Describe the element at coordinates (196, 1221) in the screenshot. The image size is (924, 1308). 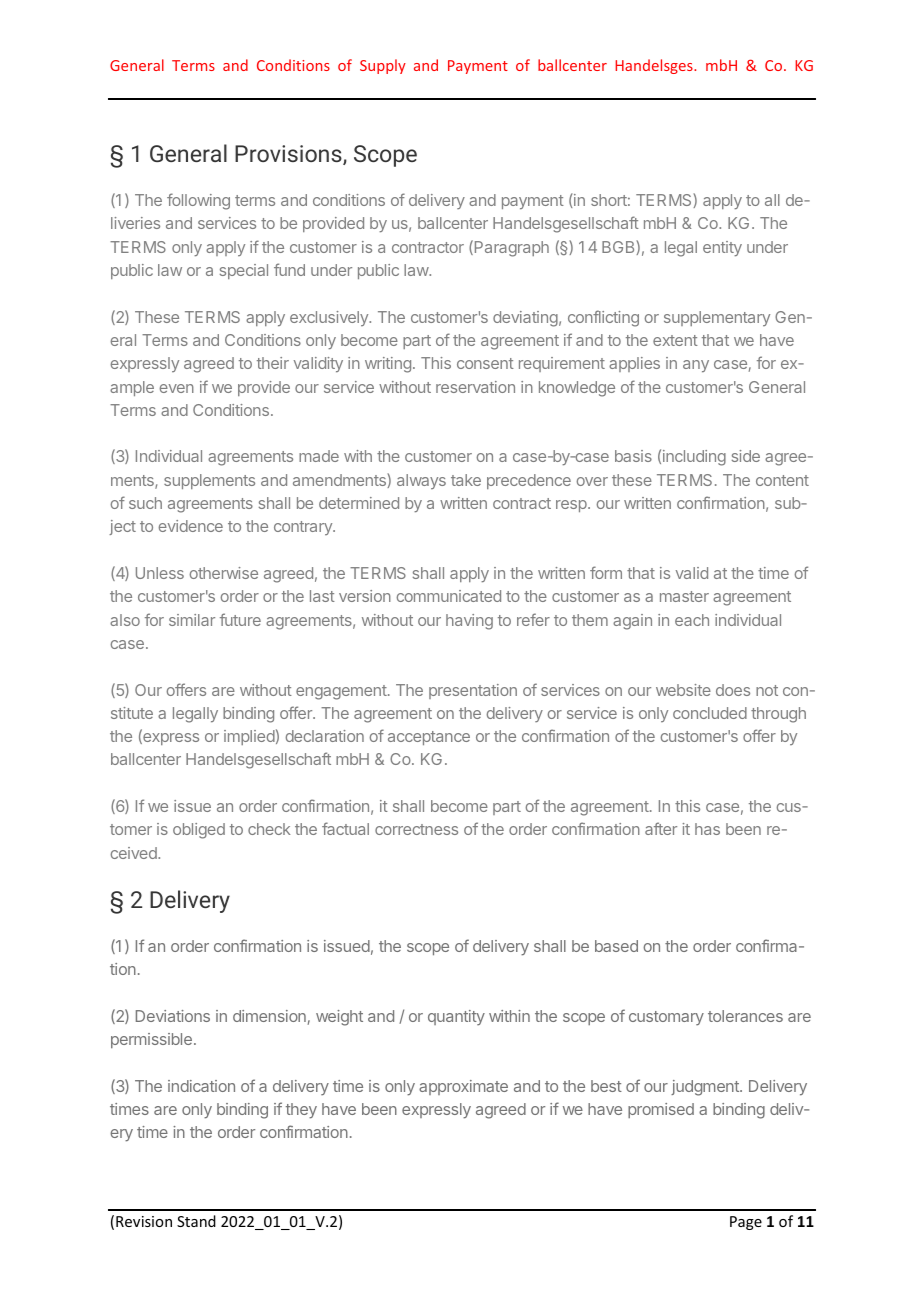
I see `Stand` at that location.
